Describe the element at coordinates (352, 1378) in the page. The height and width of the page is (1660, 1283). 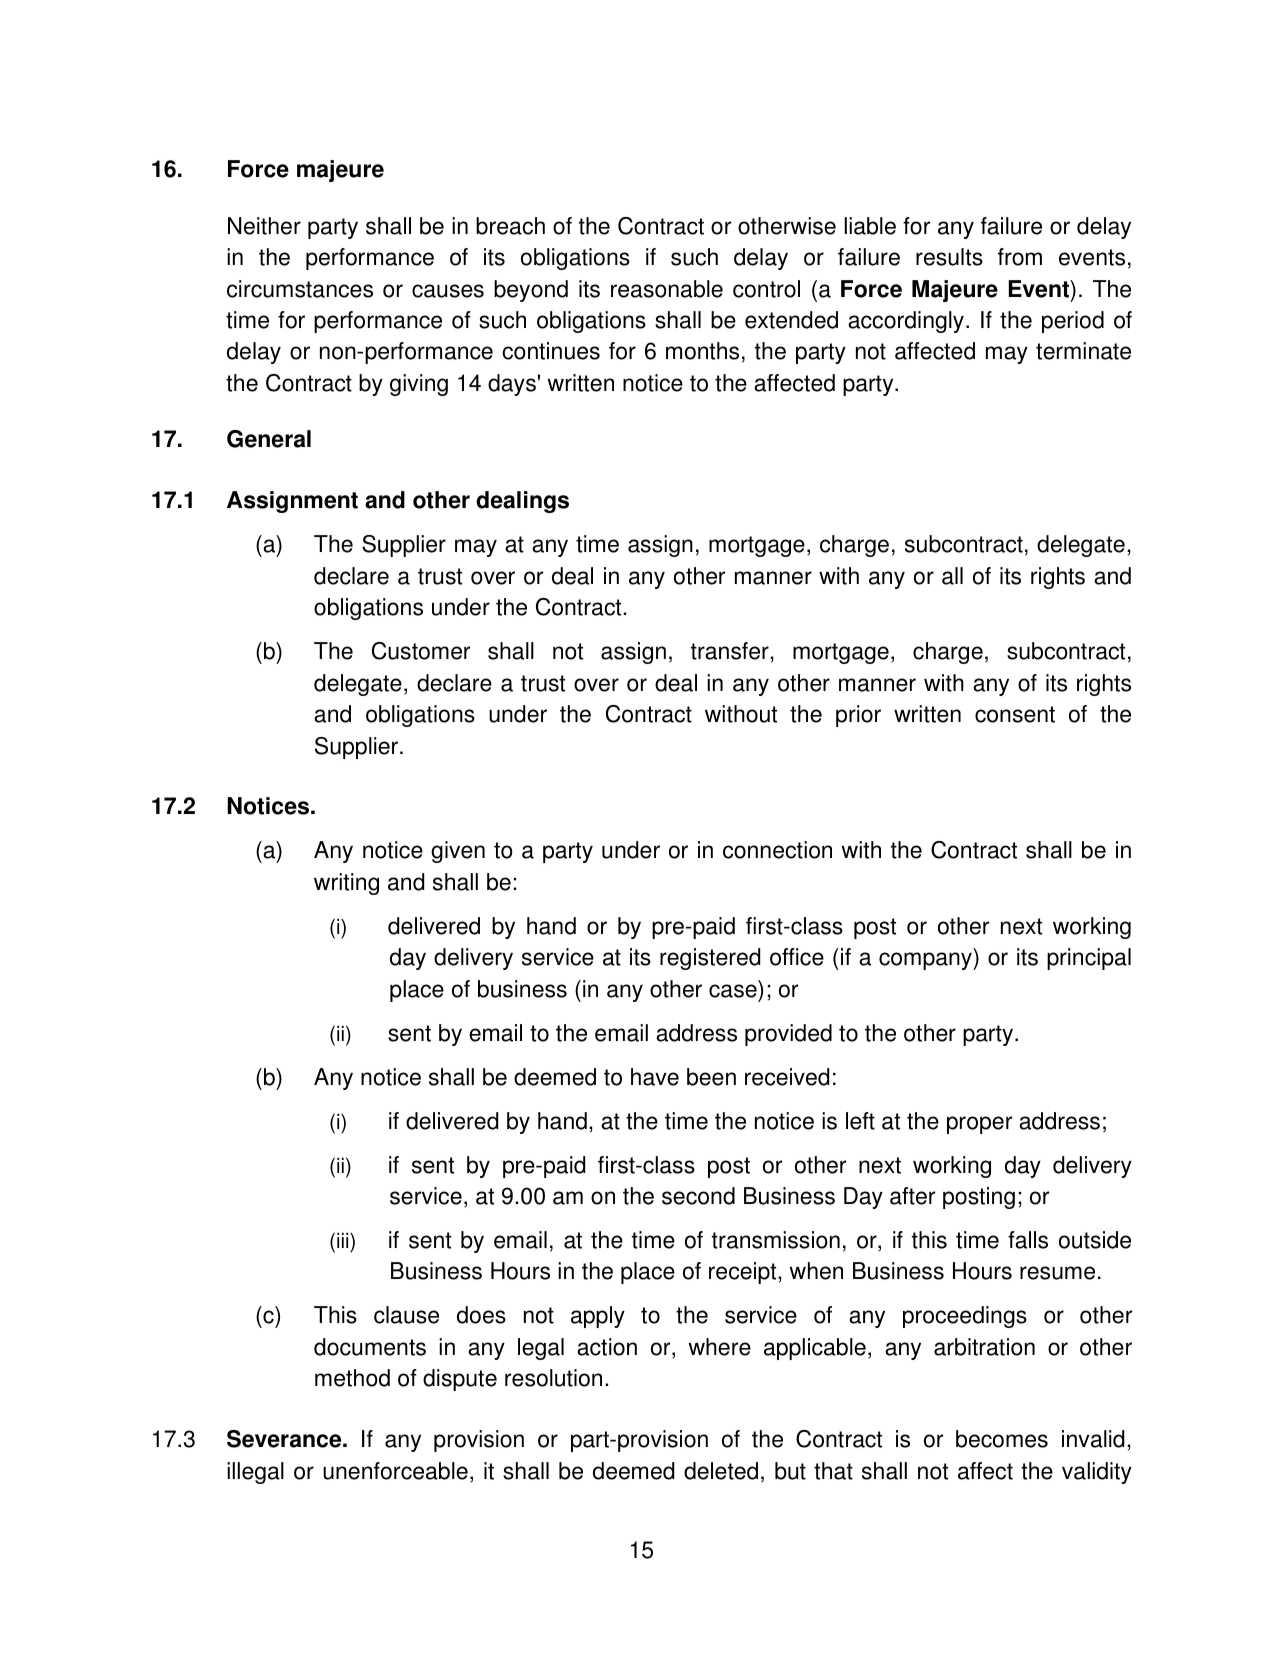
I see `method` at that location.
